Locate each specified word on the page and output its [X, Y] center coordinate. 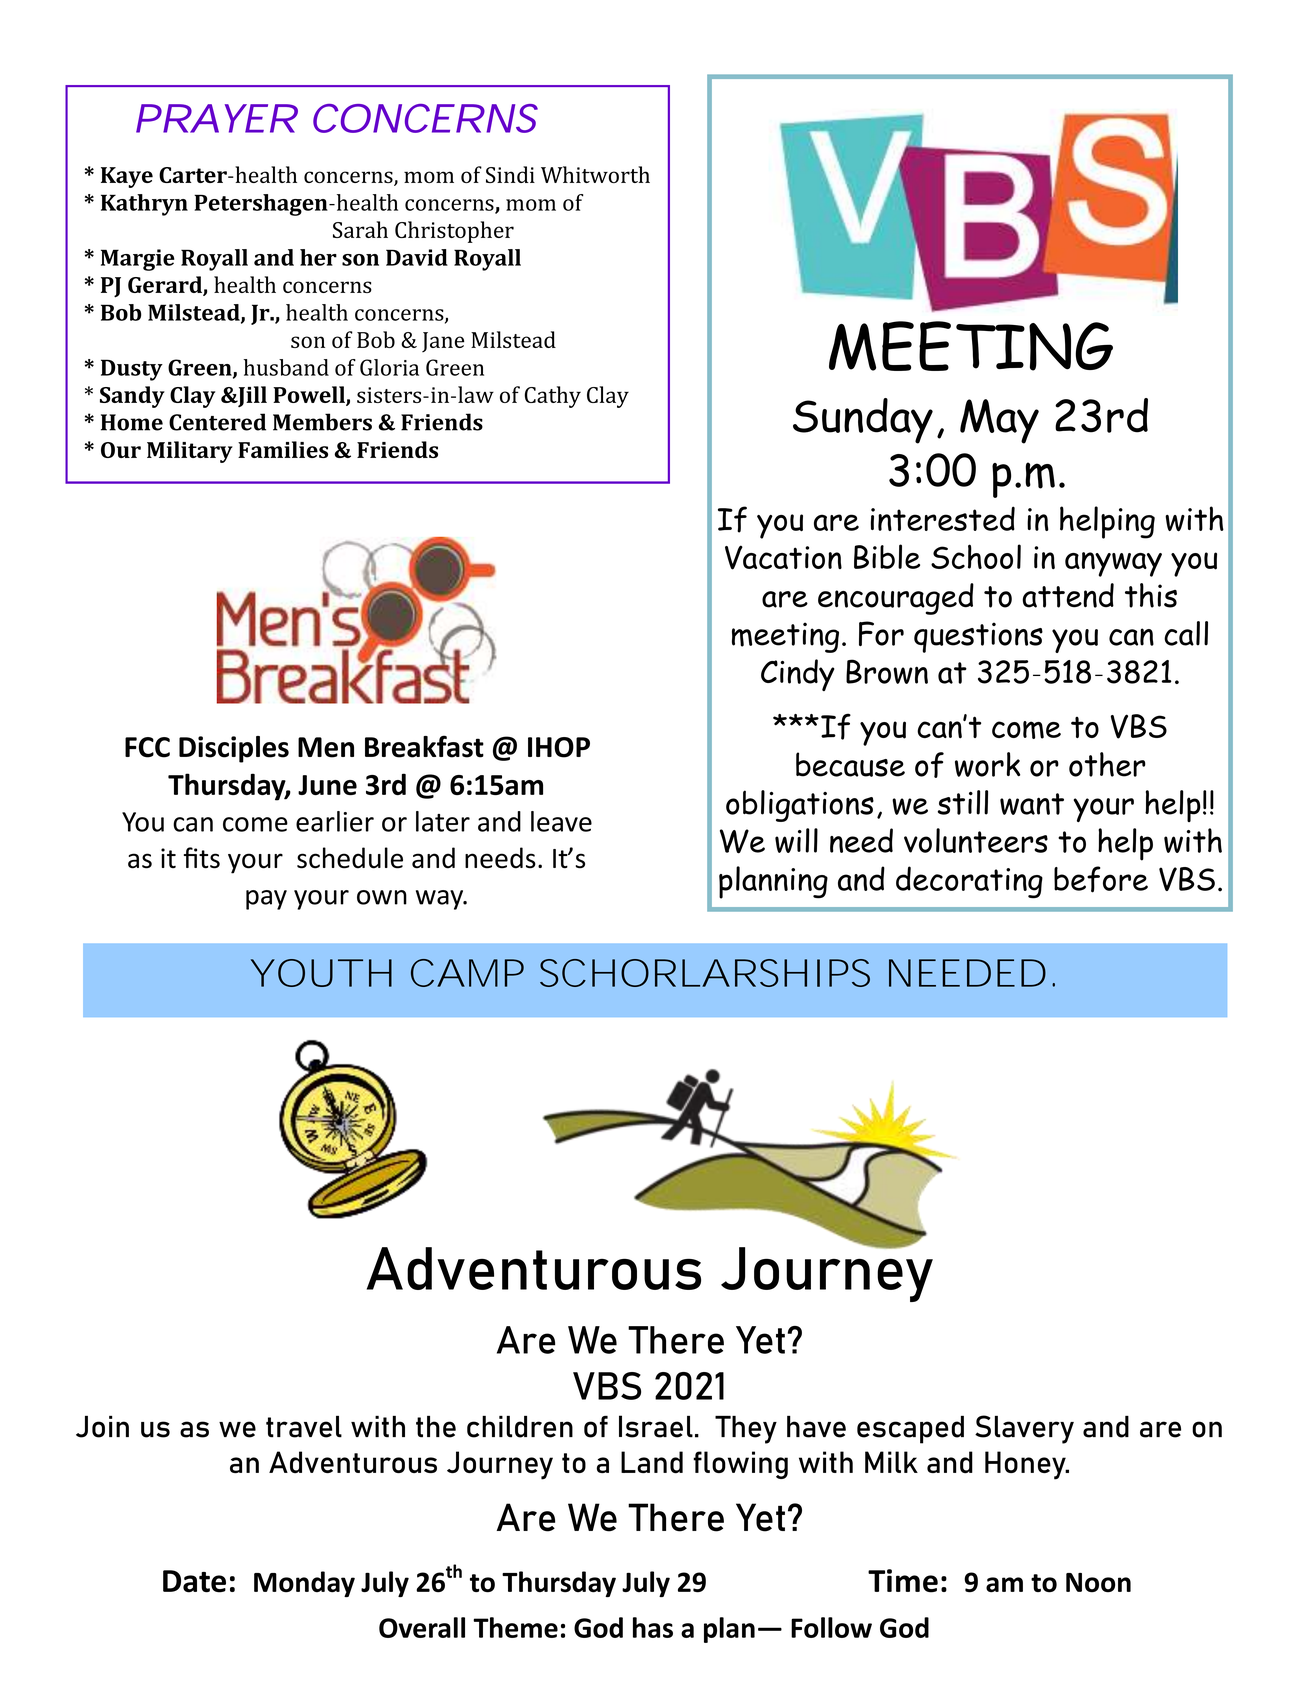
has [653, 1627]
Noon [1098, 1583]
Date [194, 1581]
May [999, 421]
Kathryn [144, 205]
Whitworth [595, 174]
